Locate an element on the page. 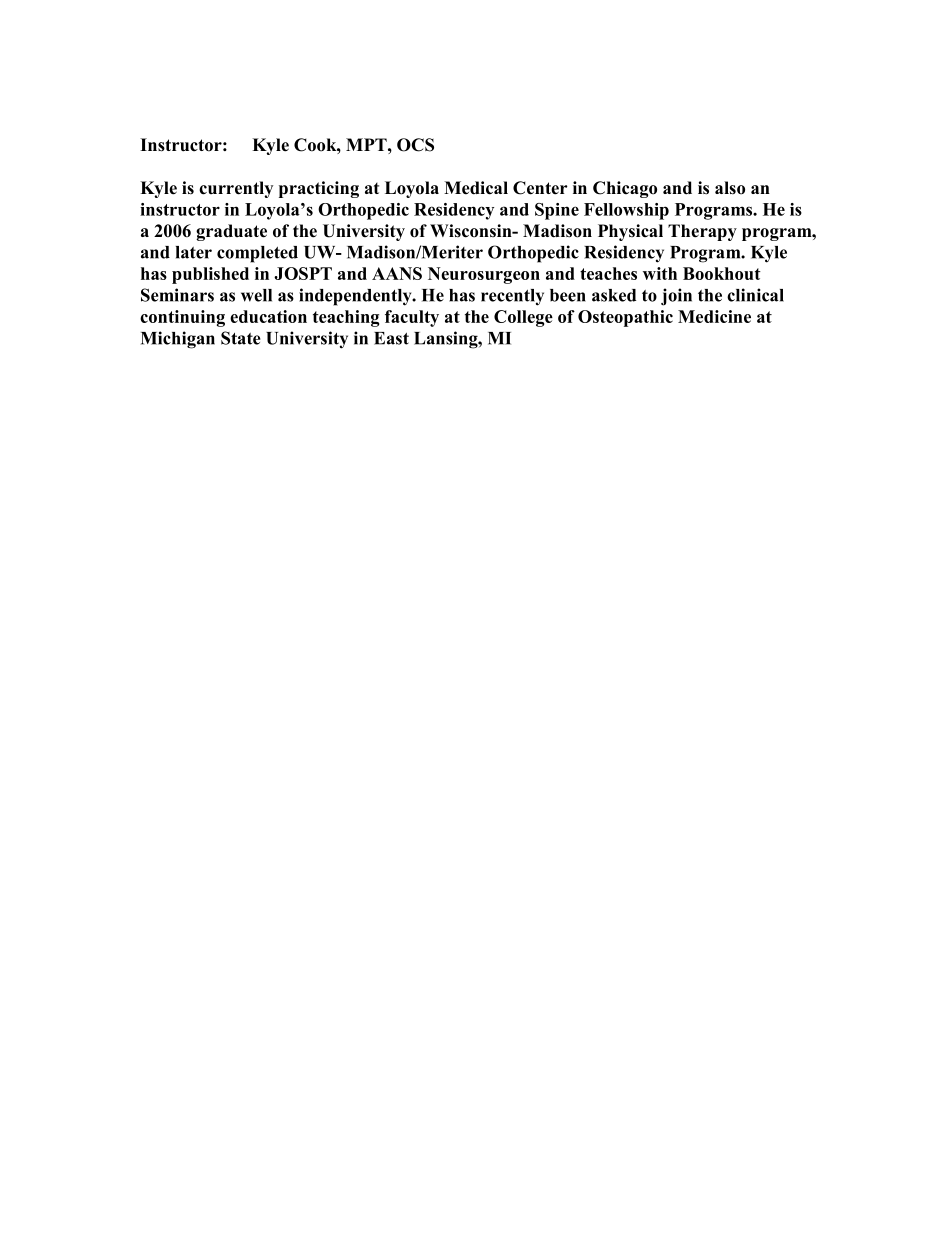 The height and width of the page is (1233, 952). State is located at coordinates (241, 338).
